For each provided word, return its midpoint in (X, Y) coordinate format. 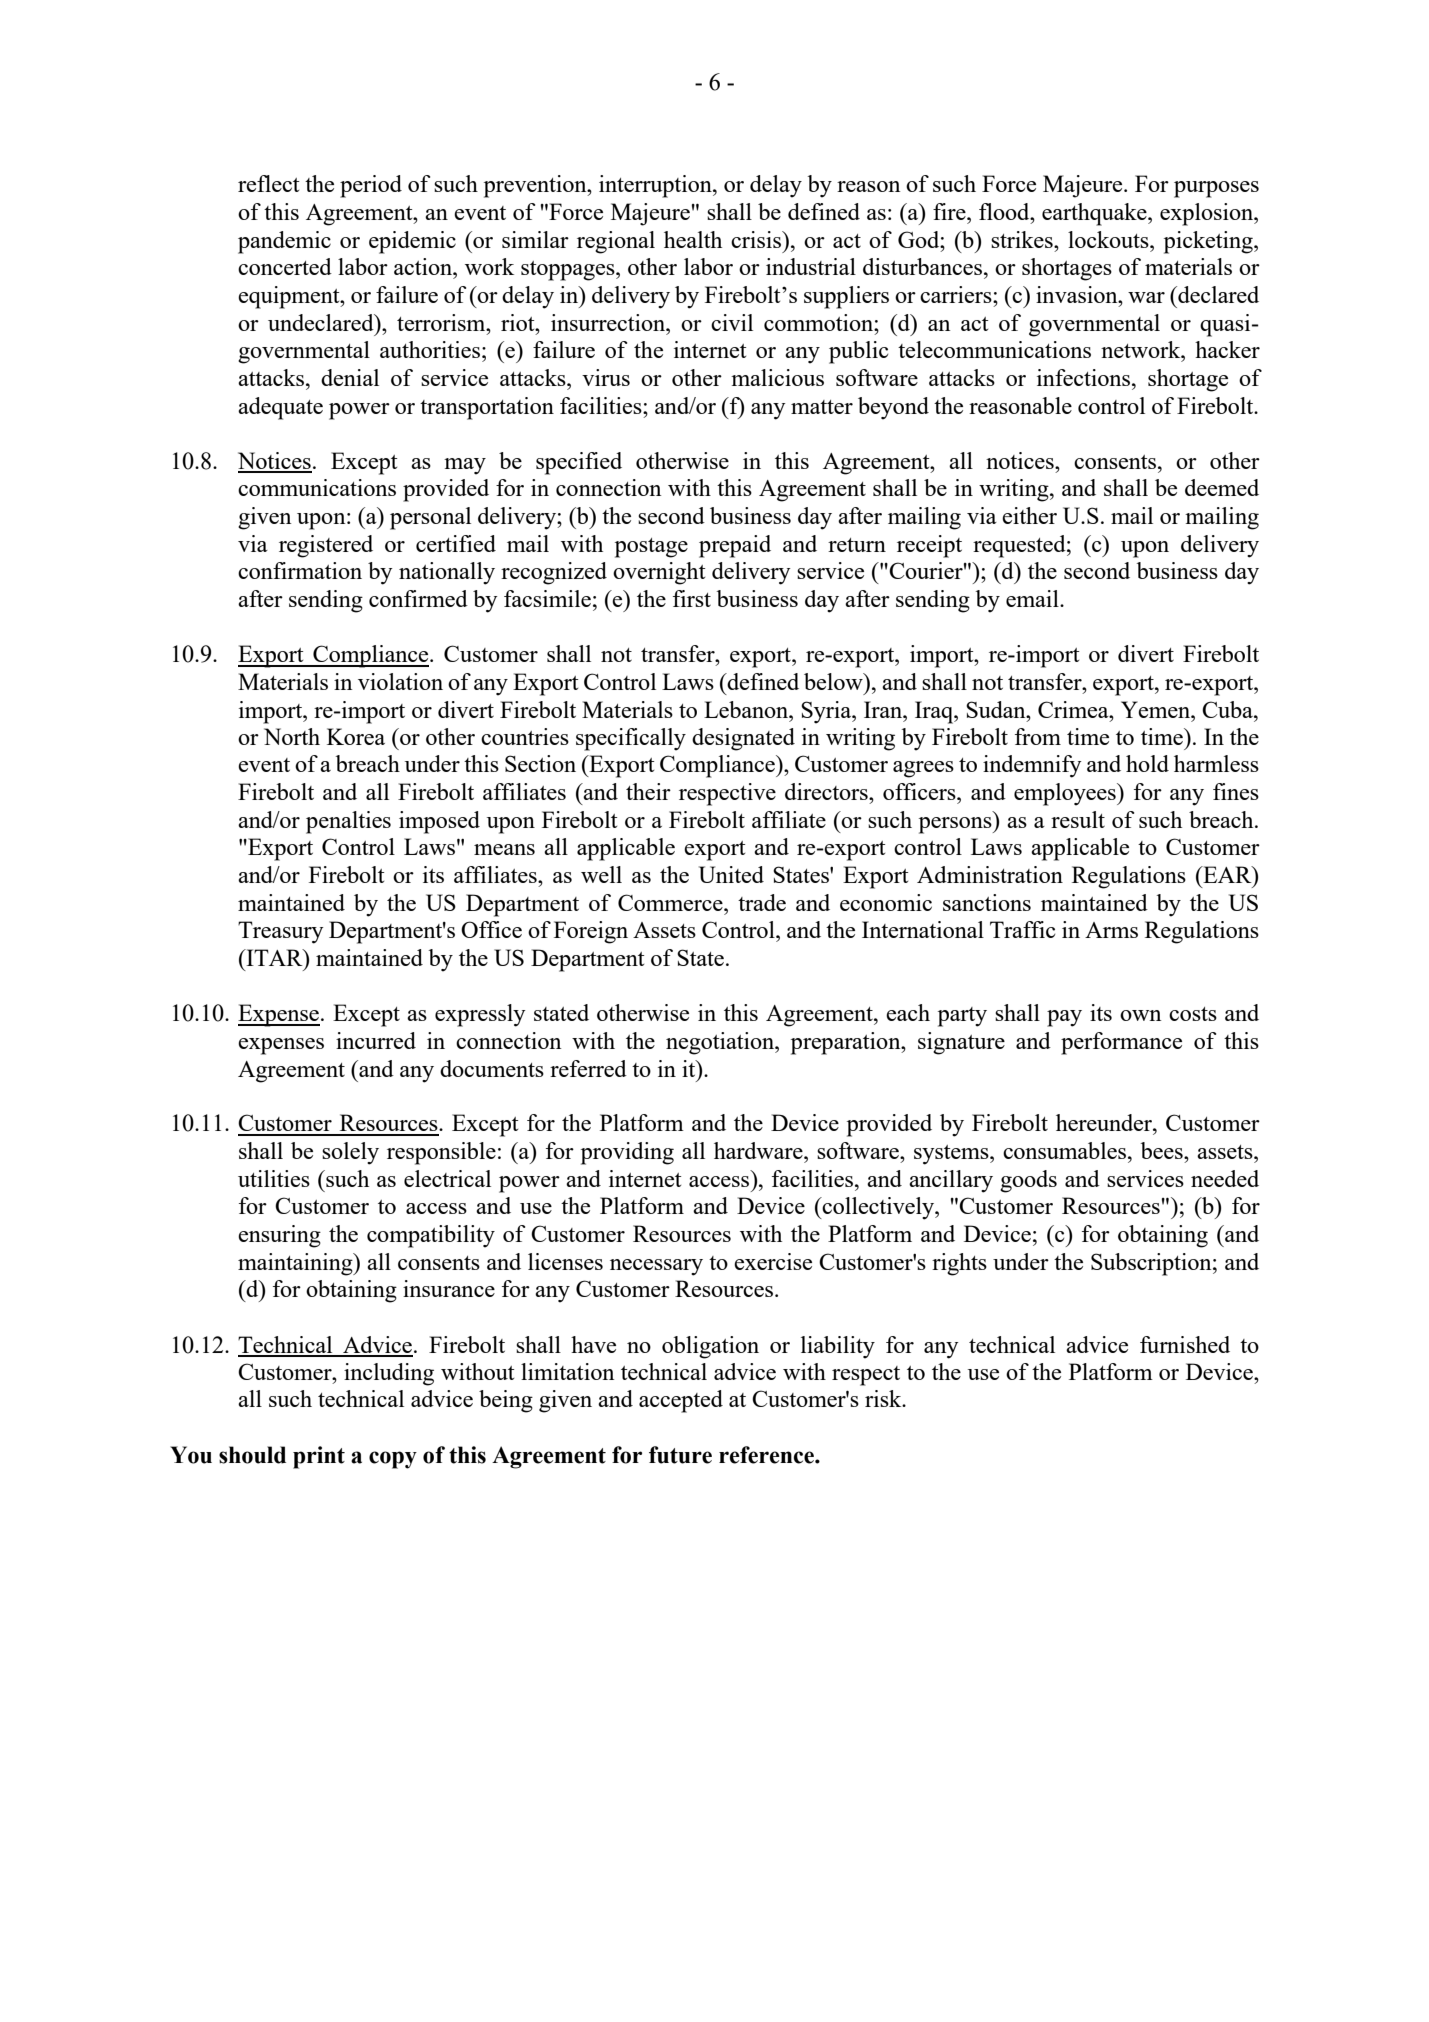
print (319, 1457)
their (648, 791)
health (693, 239)
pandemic (284, 242)
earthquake (1095, 214)
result (1078, 819)
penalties (348, 822)
